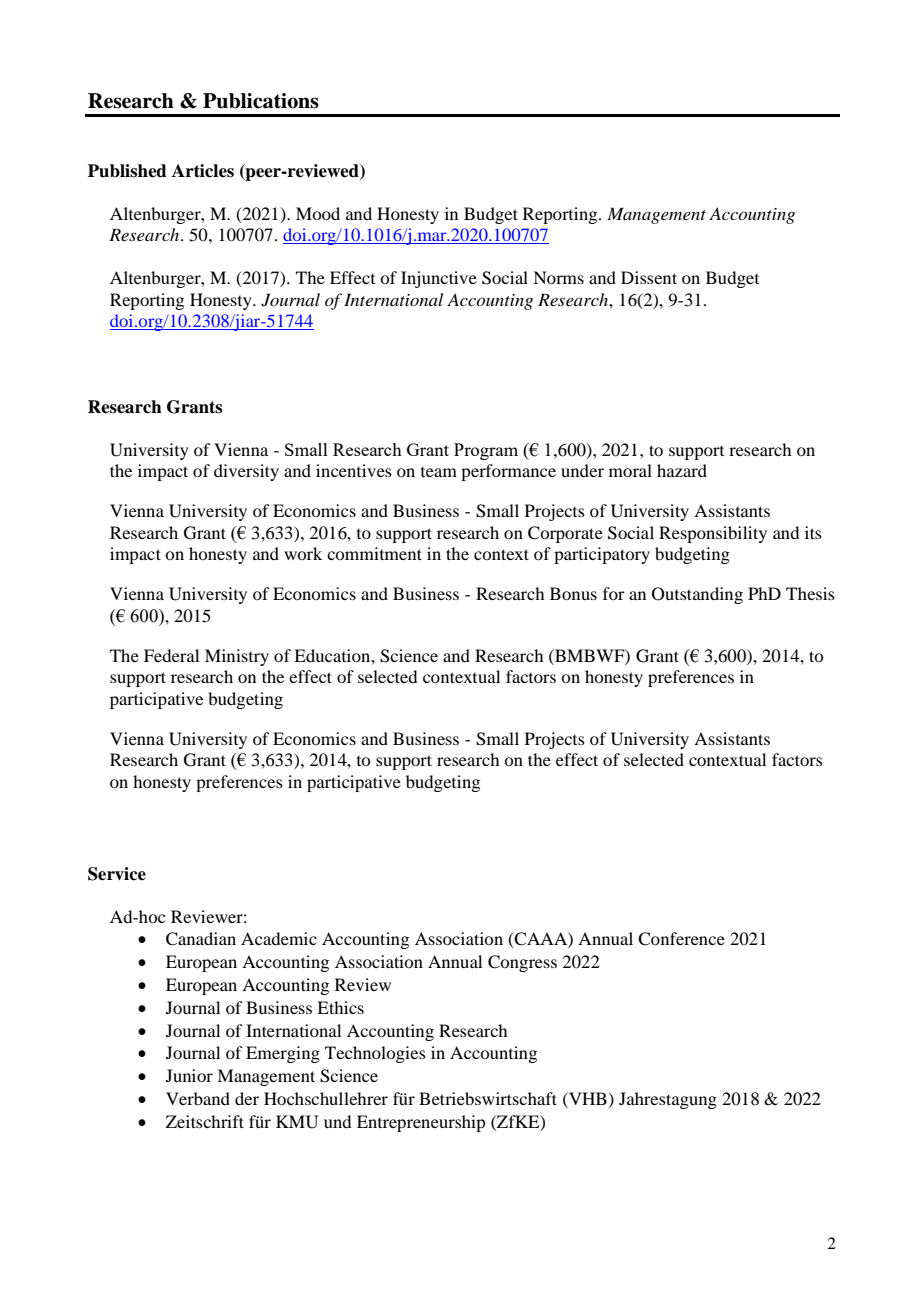 This screenshot has width=924, height=1308. What do you see at coordinates (203, 171) in the screenshot?
I see `Articles` at bounding box center [203, 171].
